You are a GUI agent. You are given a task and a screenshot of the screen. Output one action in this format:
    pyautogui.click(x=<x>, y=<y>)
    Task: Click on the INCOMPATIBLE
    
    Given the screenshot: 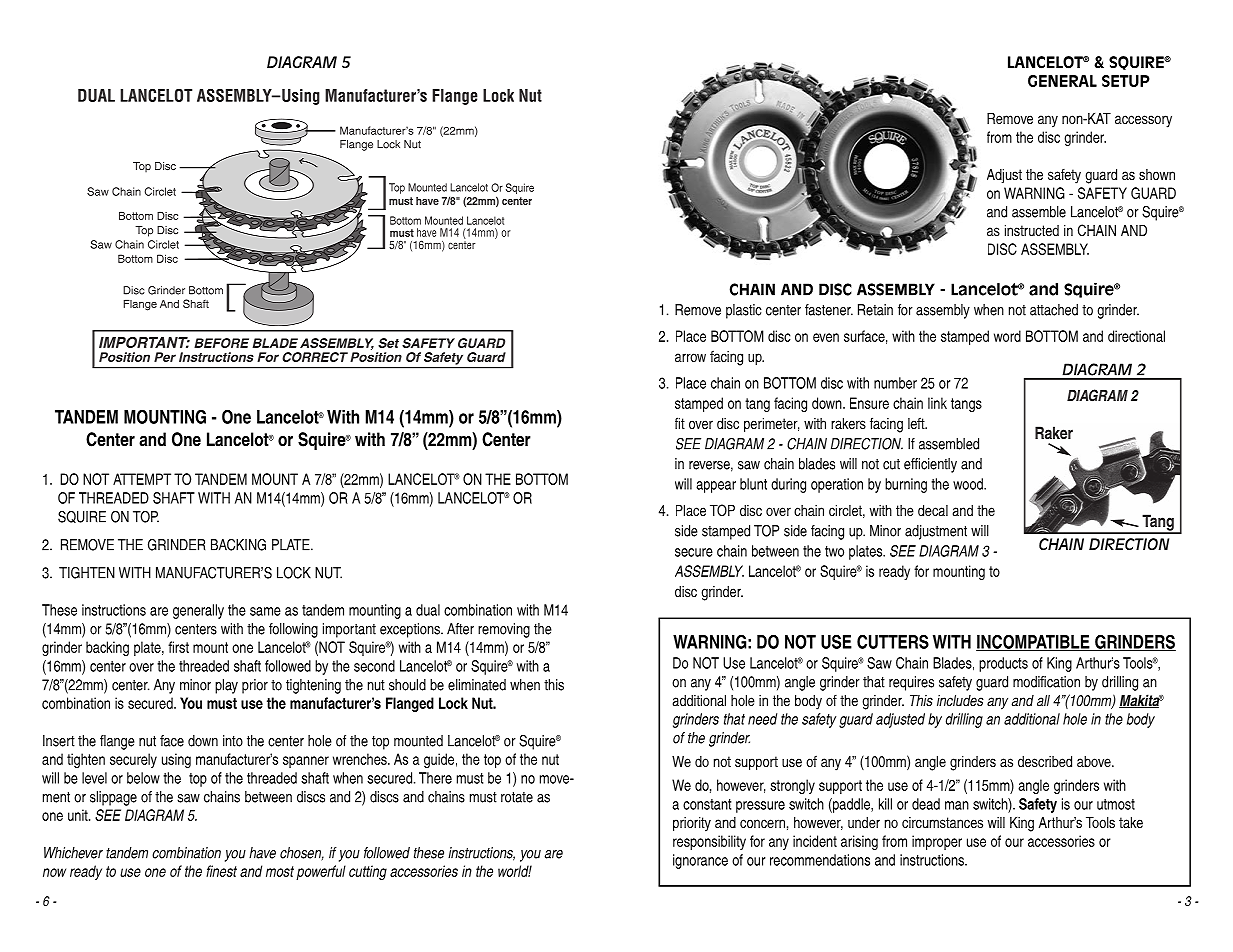 What is the action you would take?
    pyautogui.click(x=1034, y=642)
